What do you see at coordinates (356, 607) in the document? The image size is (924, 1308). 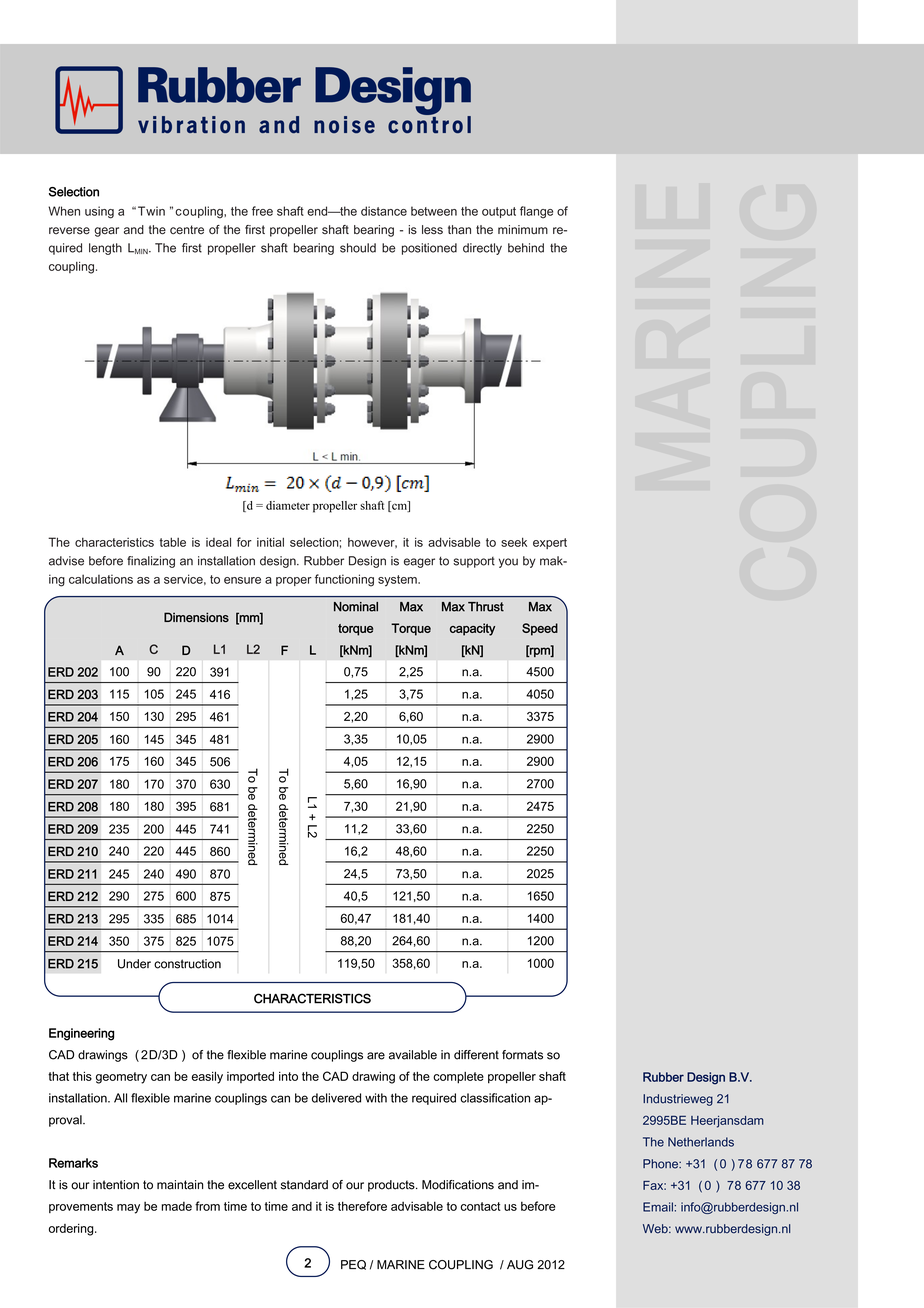 I see `Nominal` at bounding box center [356, 607].
